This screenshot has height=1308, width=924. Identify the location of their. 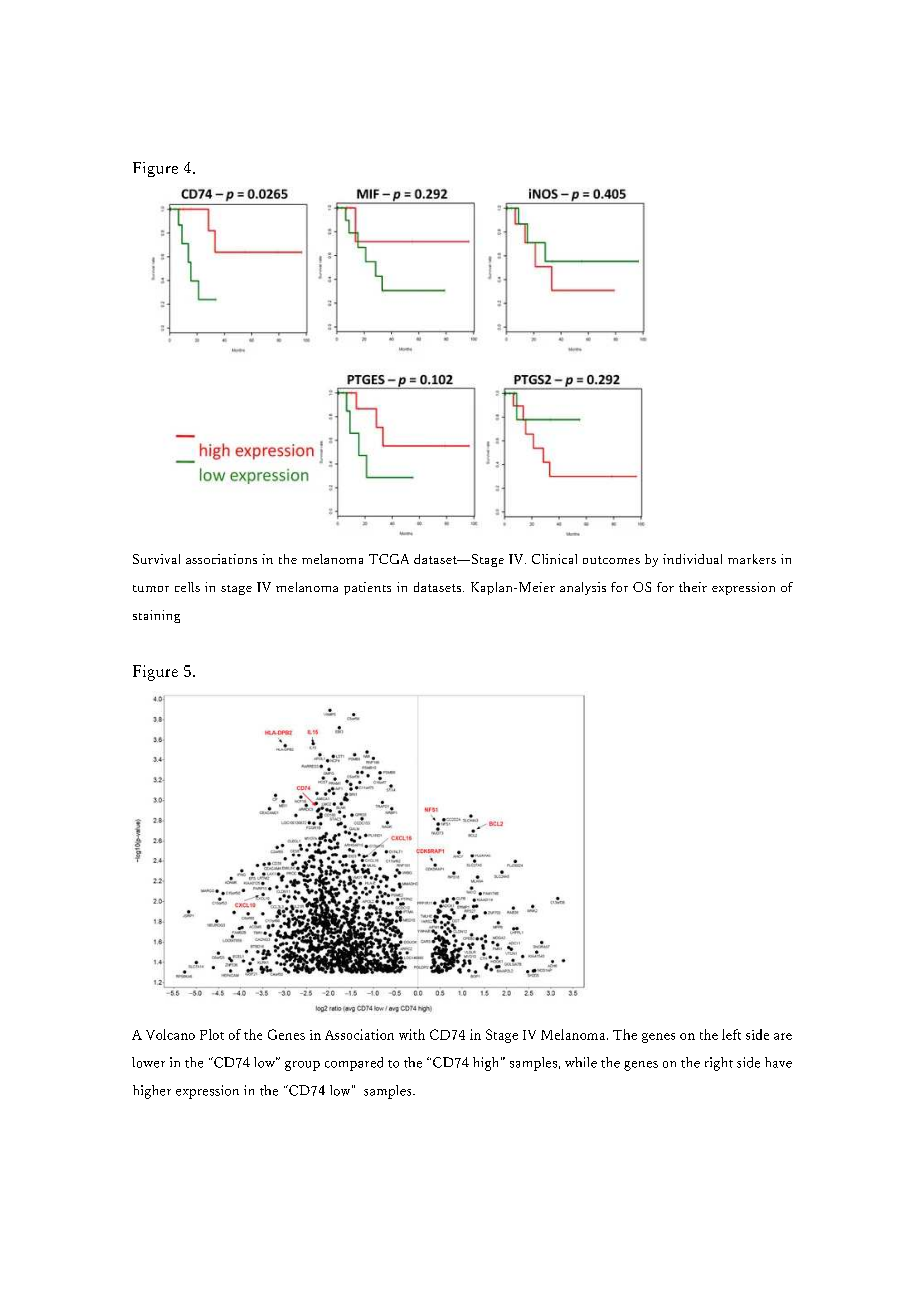
(693, 587).
